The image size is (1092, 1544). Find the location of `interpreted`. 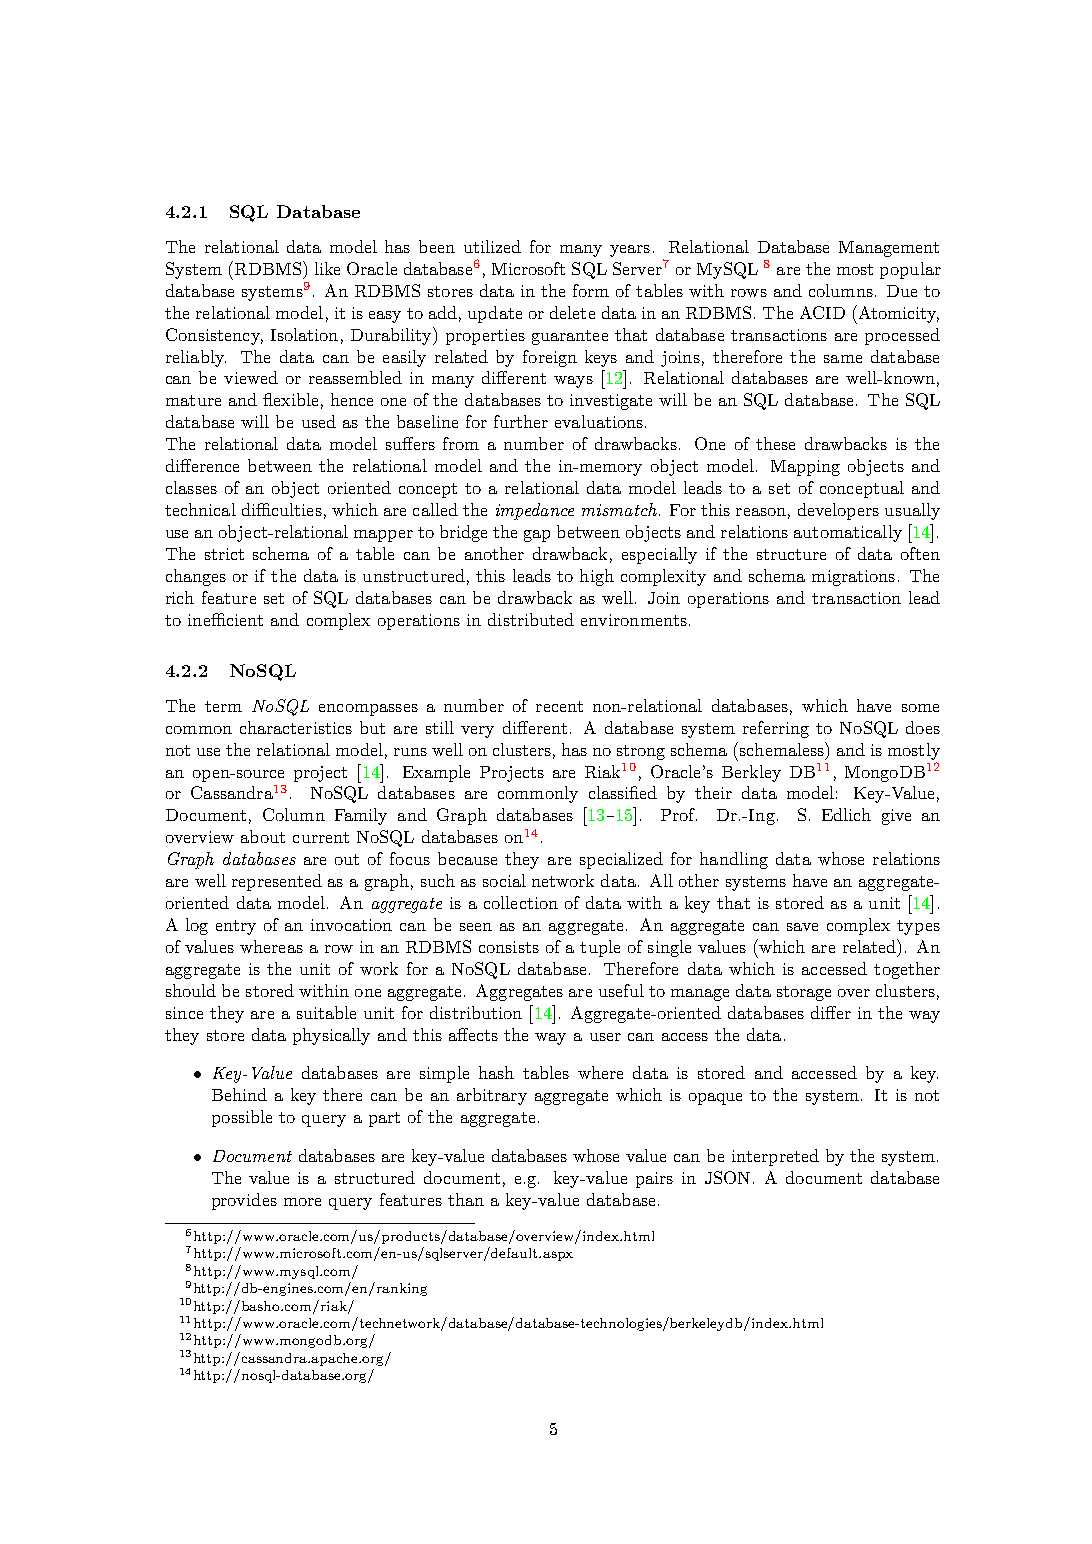

interpreted is located at coordinates (775, 1157).
